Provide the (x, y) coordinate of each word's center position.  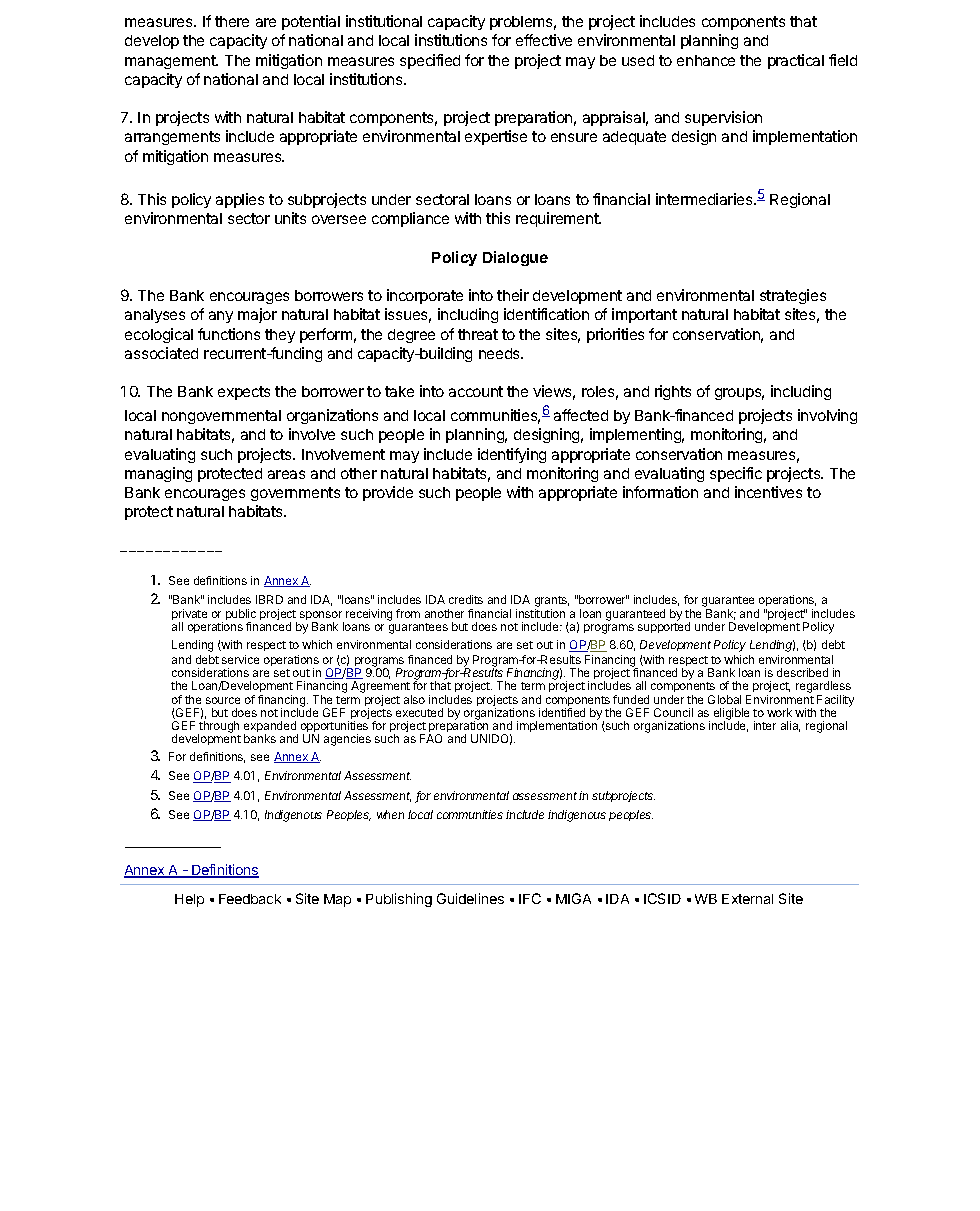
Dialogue (515, 258)
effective (544, 40)
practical (796, 61)
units (290, 218)
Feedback (250, 899)
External (747, 899)
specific (736, 474)
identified (562, 712)
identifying (512, 455)
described (802, 672)
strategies (793, 296)
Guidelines (470, 898)
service (240, 659)
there (232, 21)
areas (286, 474)
